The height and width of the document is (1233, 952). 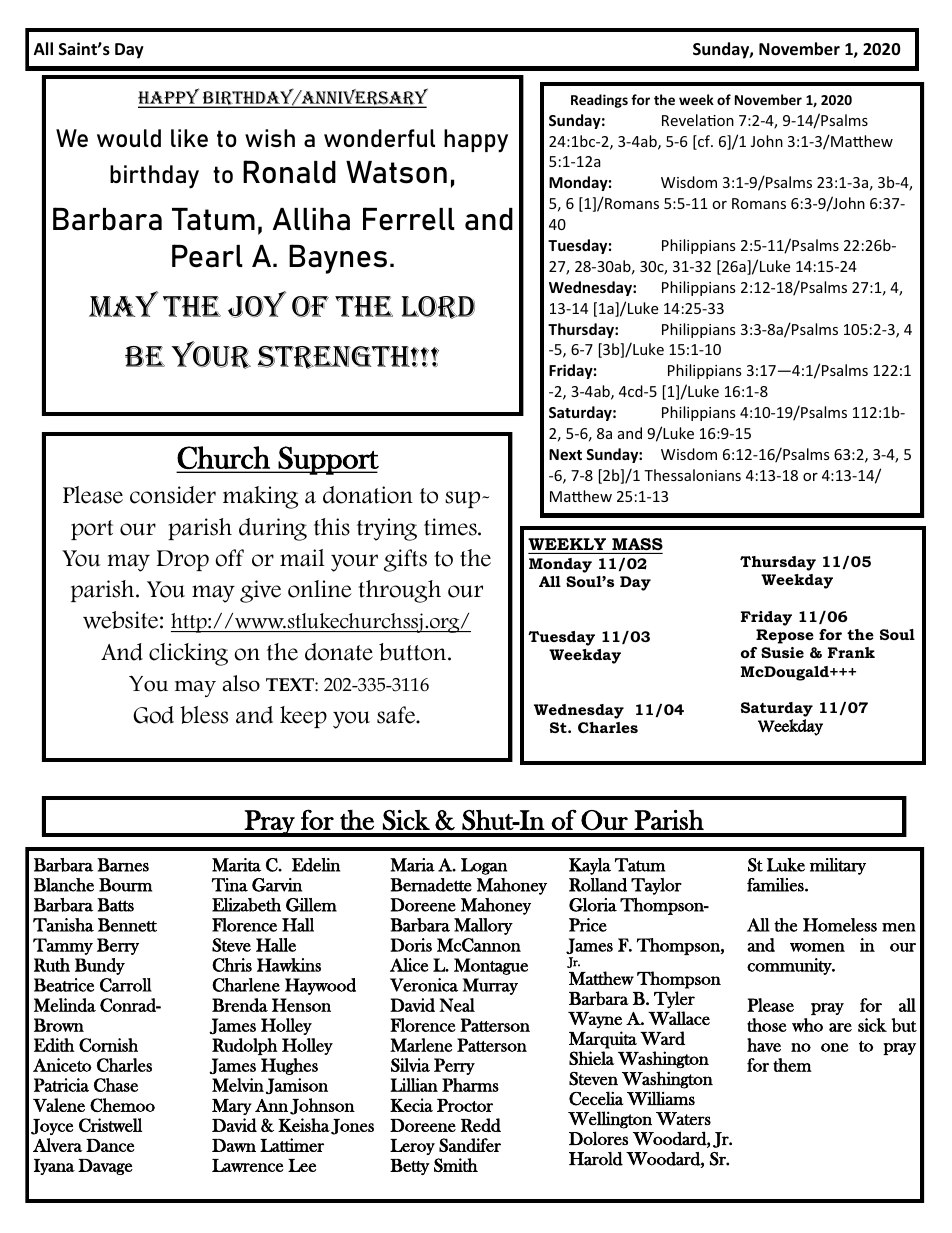 I want to click on Redd, so click(x=481, y=1125).
